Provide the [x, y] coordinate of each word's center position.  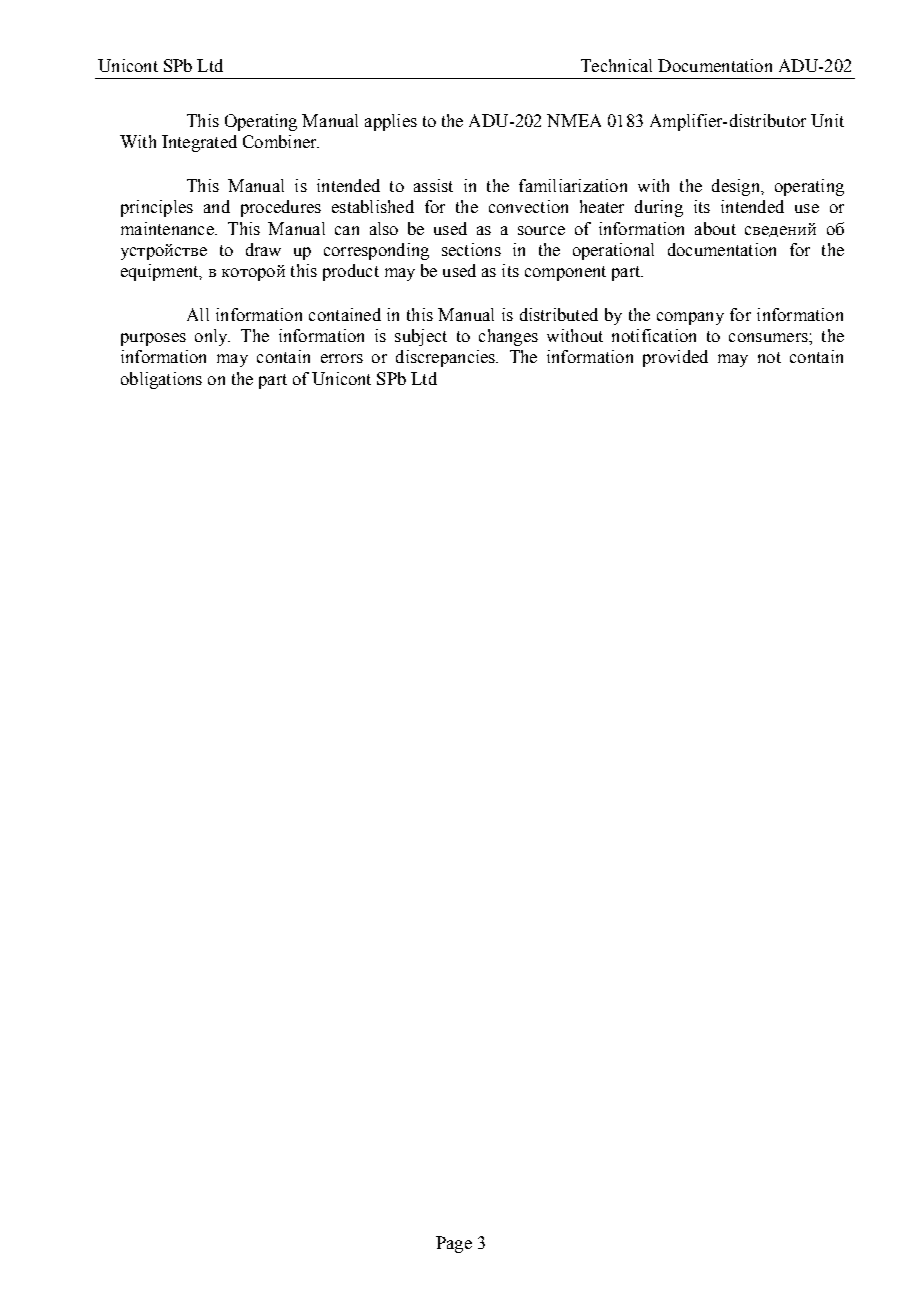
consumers [769, 337]
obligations [161, 380]
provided [675, 358]
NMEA [574, 120]
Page [454, 1244]
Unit [827, 120]
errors [342, 358]
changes [508, 337]
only [212, 337]
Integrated [199, 143]
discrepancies [446, 358]
